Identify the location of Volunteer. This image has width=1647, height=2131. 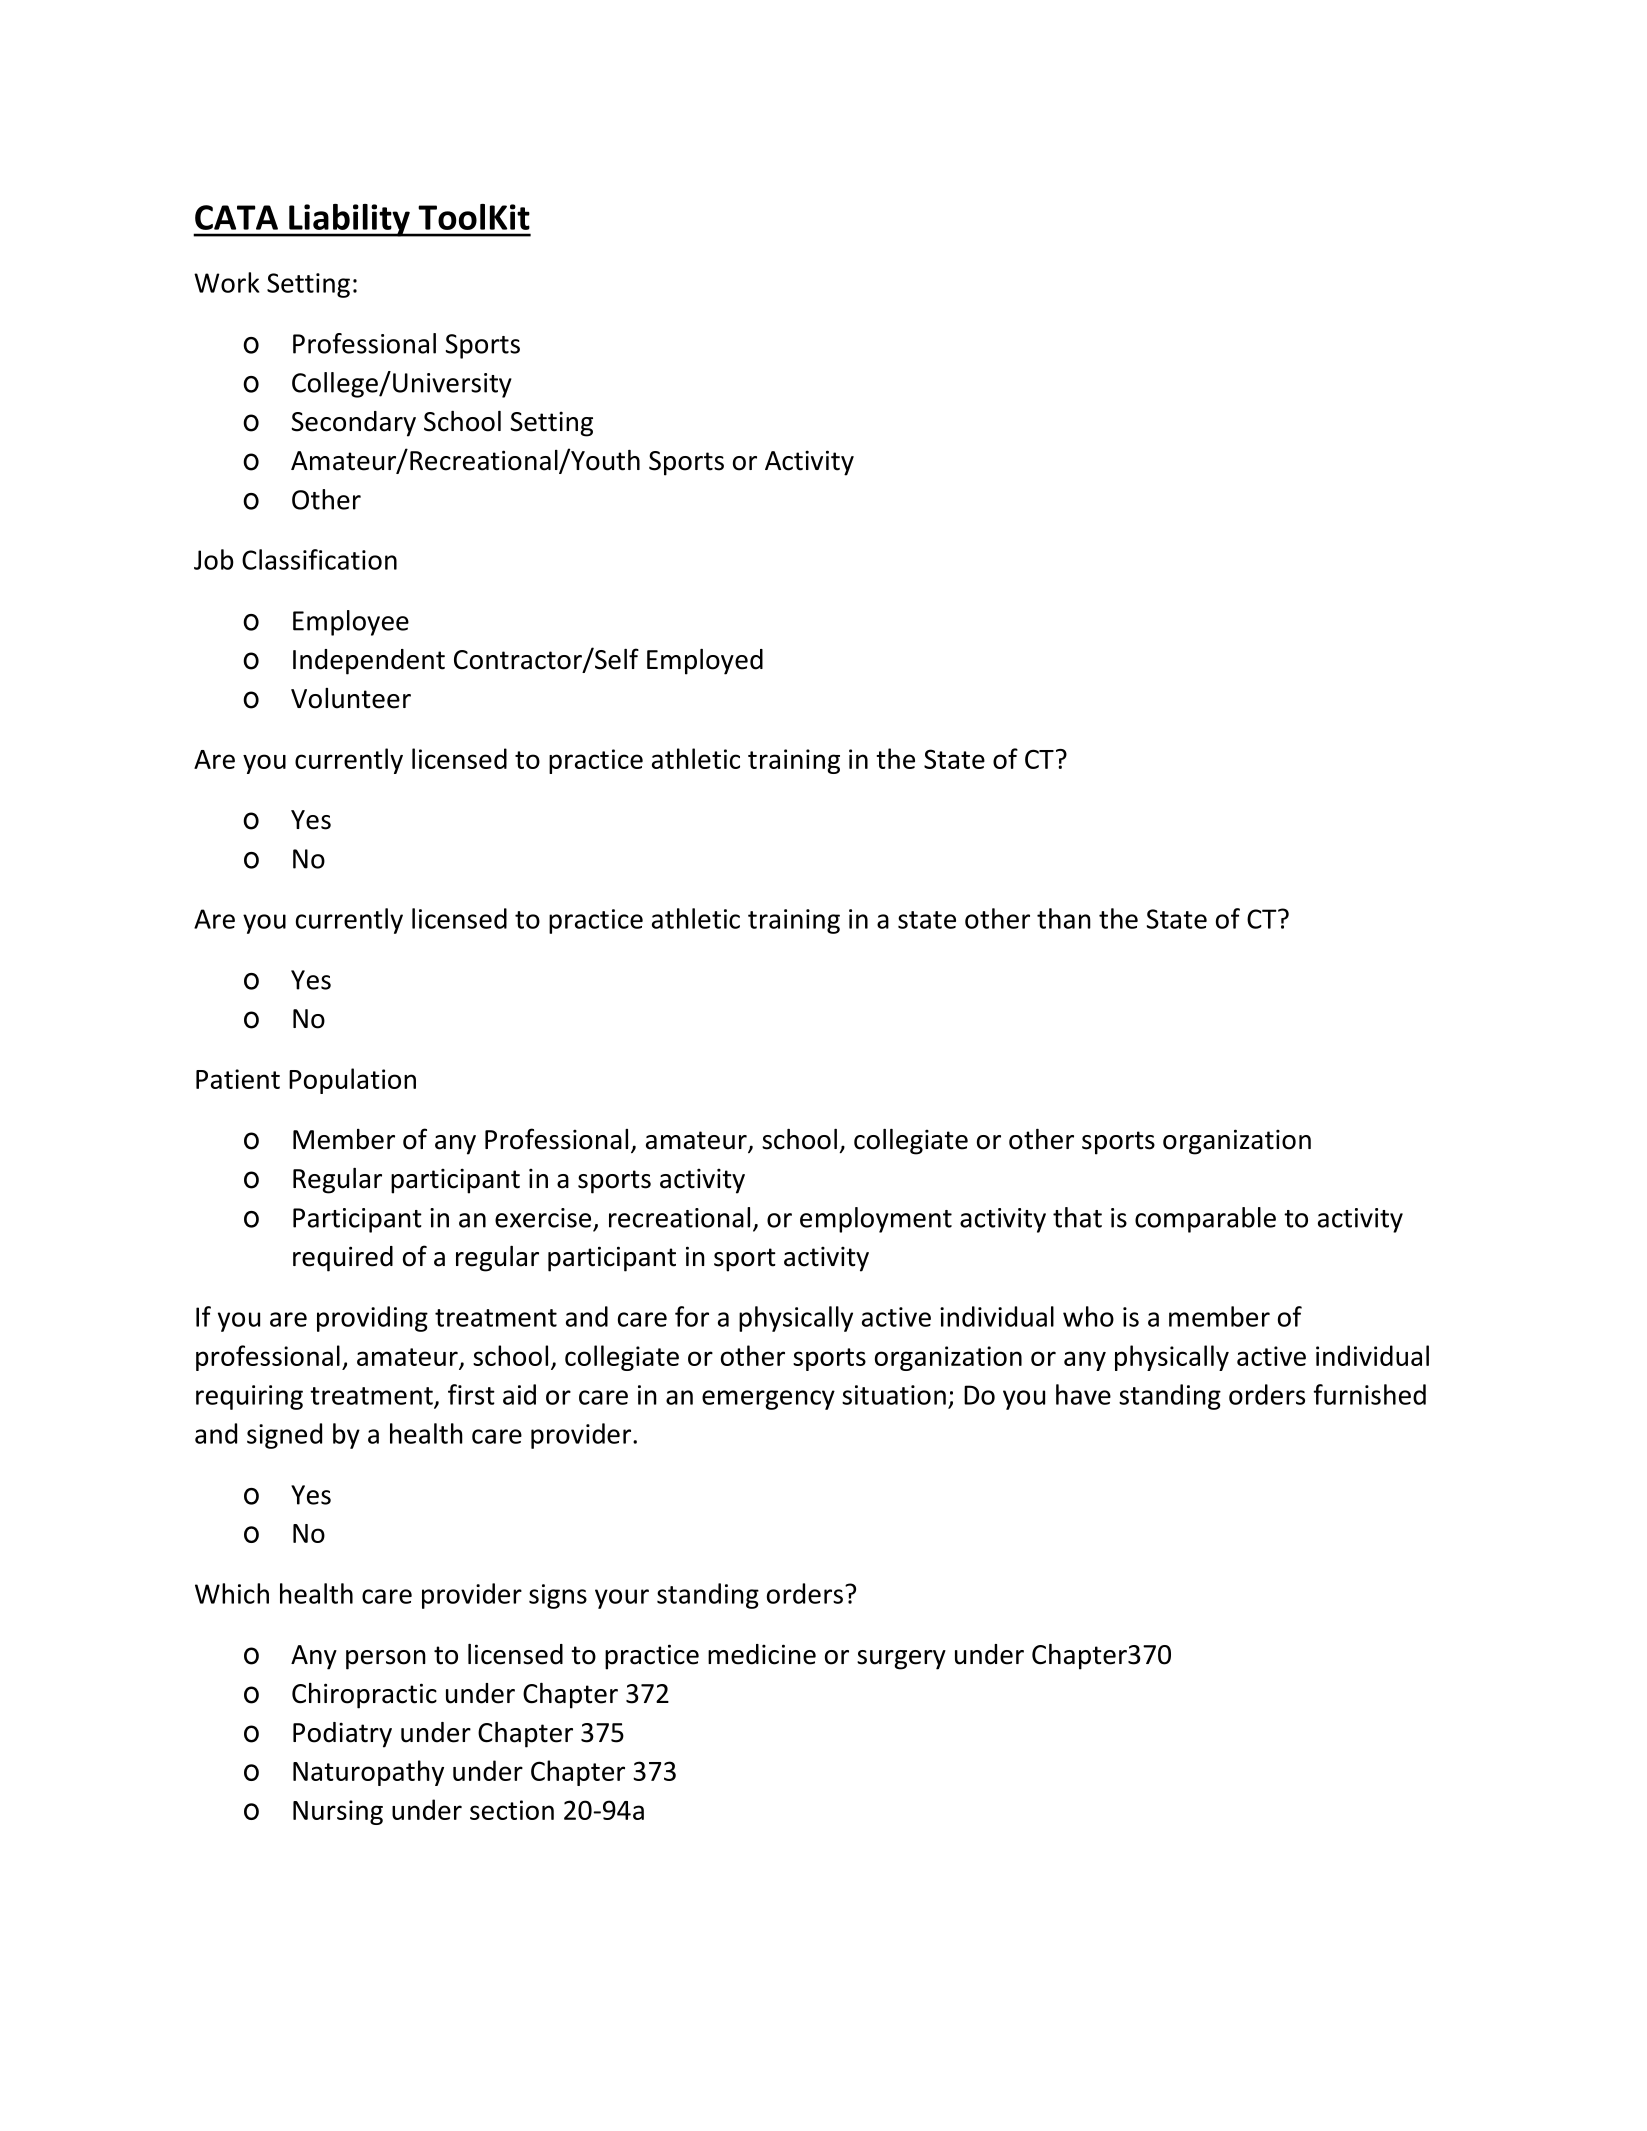
(351, 698).
